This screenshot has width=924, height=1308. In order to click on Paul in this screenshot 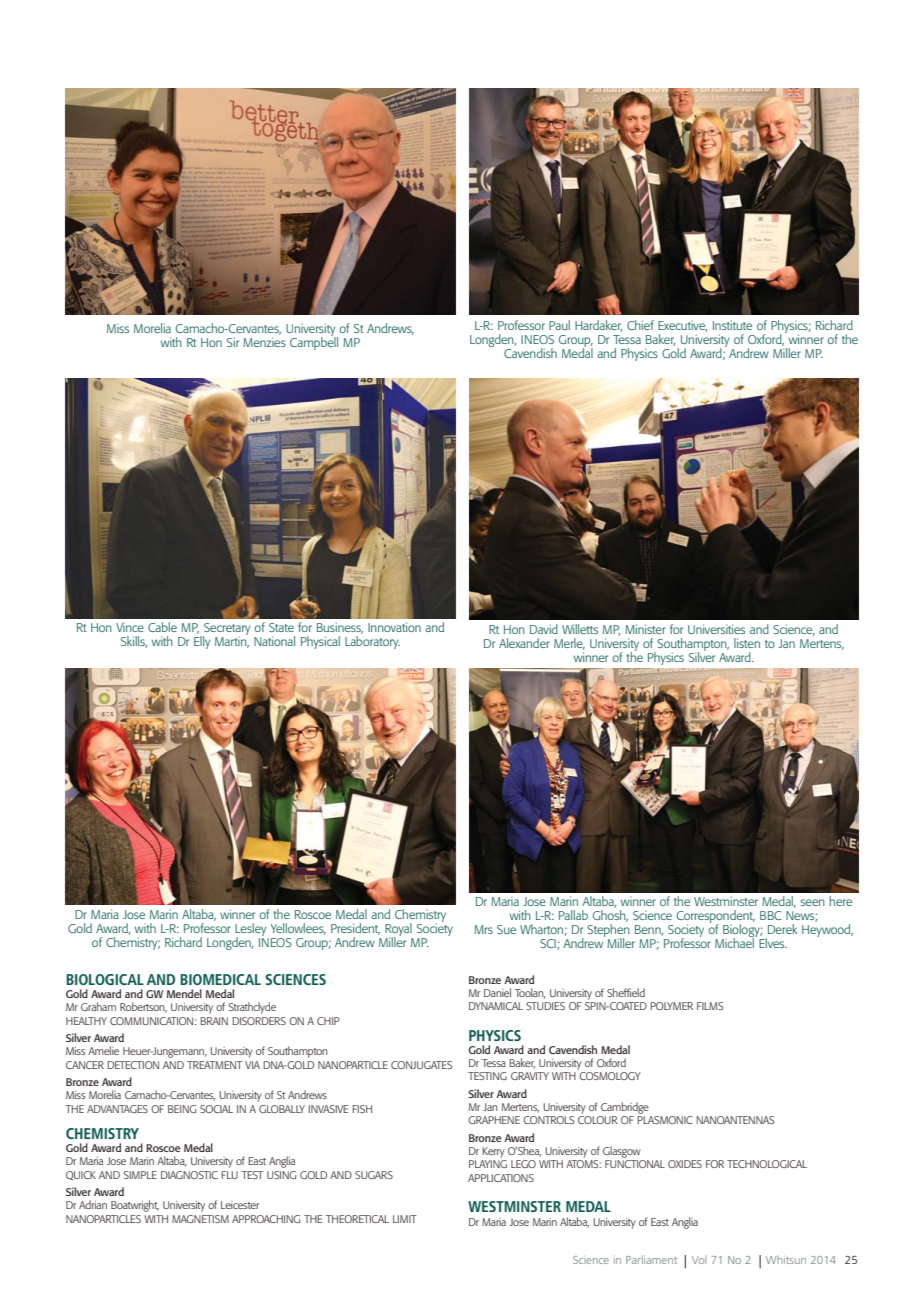, I will do `click(559, 325)`.
